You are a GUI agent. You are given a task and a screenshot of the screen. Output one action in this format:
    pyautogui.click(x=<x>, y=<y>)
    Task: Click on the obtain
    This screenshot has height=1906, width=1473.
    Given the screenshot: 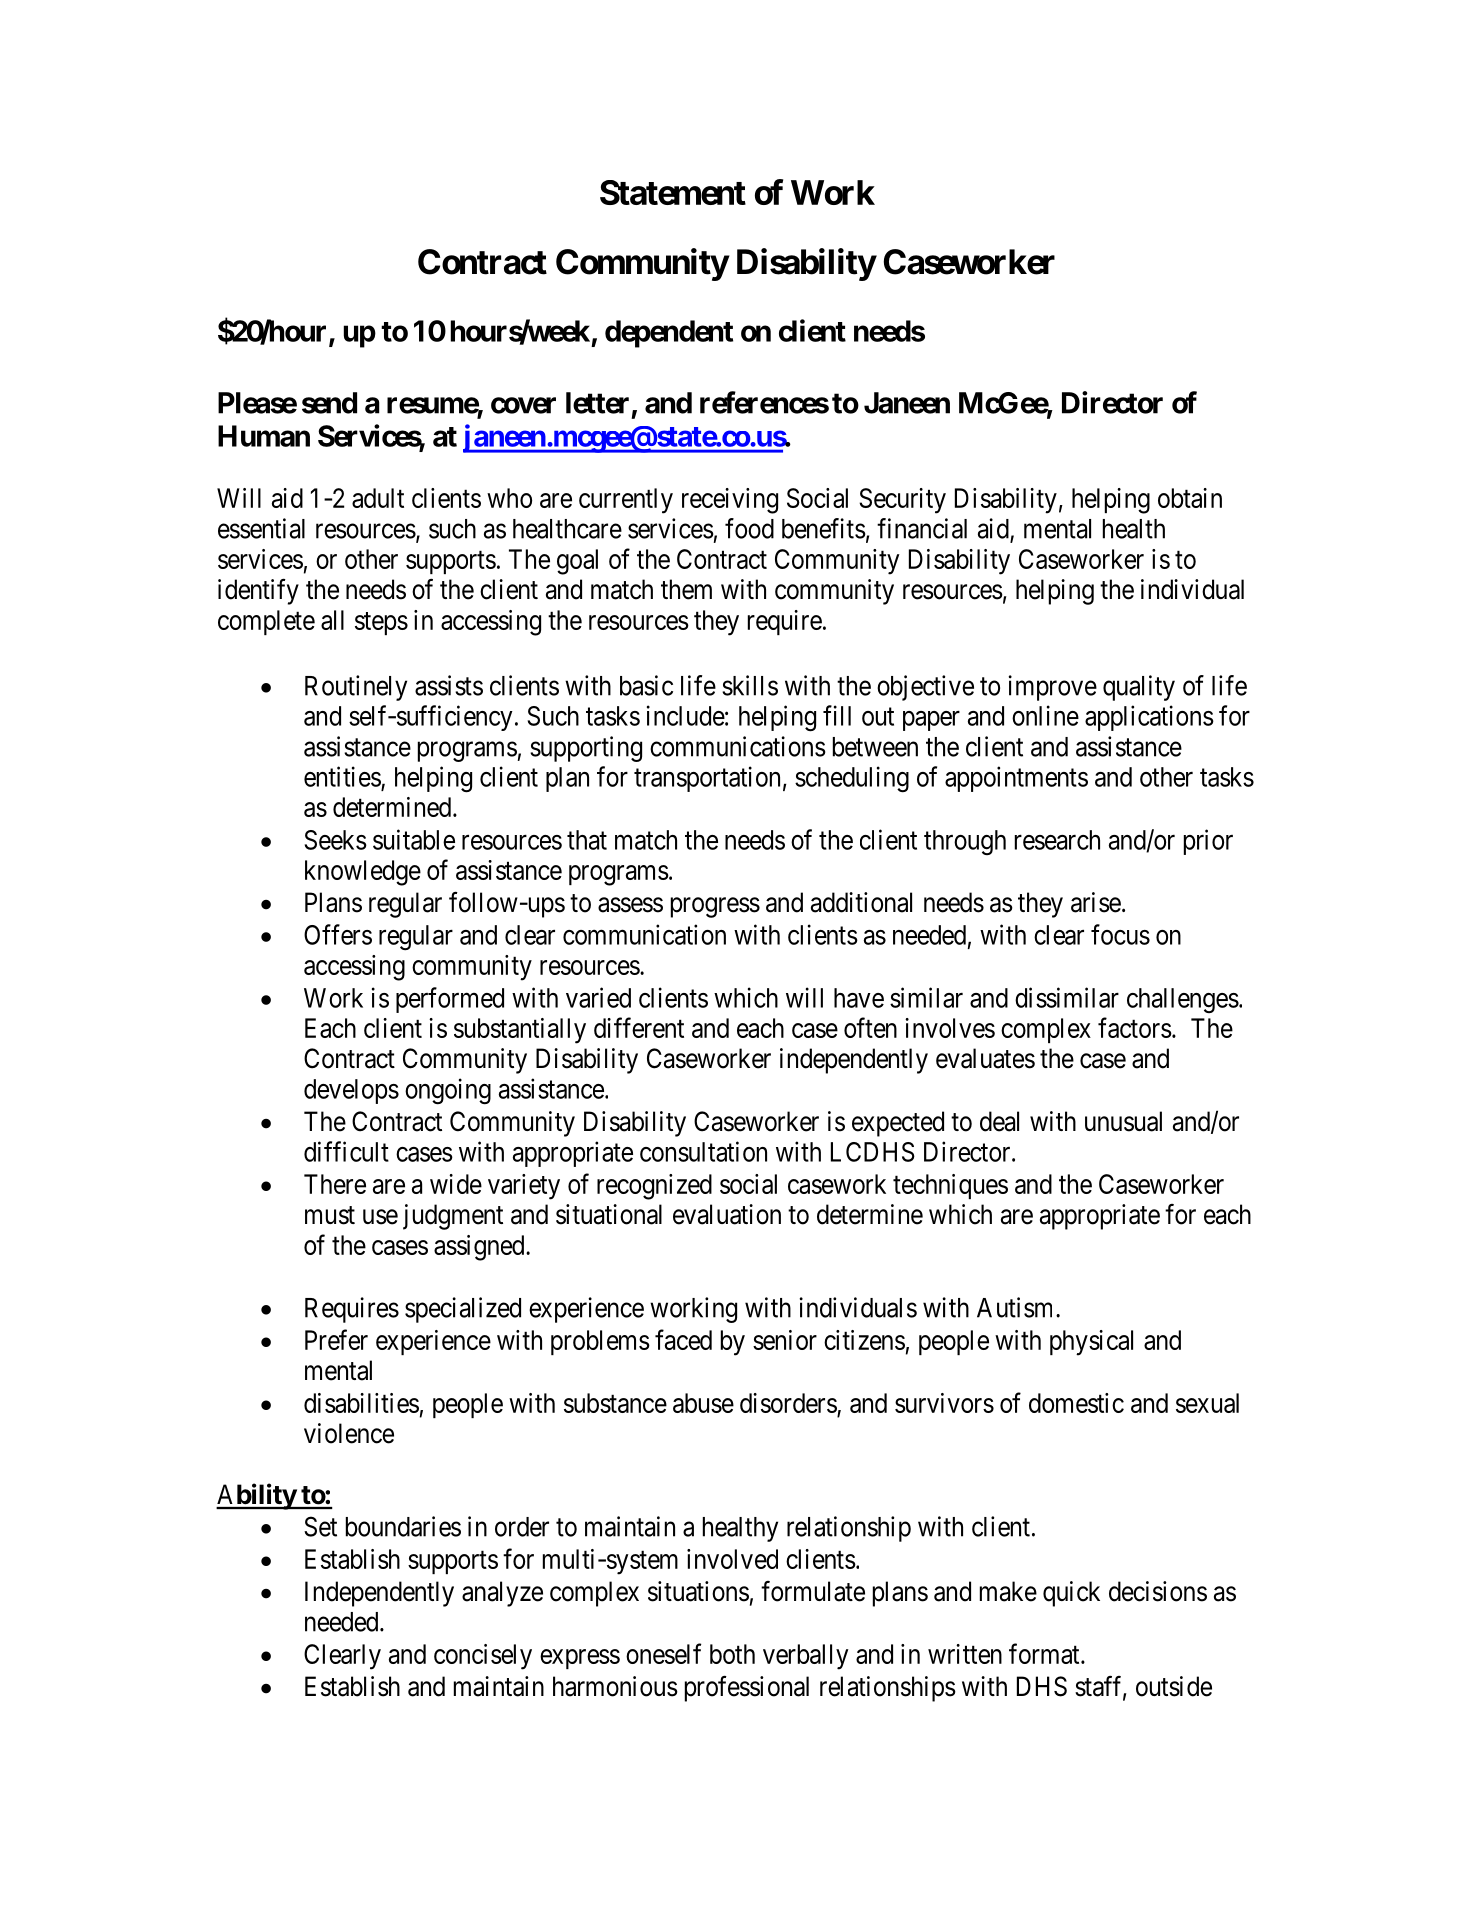 What is the action you would take?
    pyautogui.click(x=1190, y=498)
